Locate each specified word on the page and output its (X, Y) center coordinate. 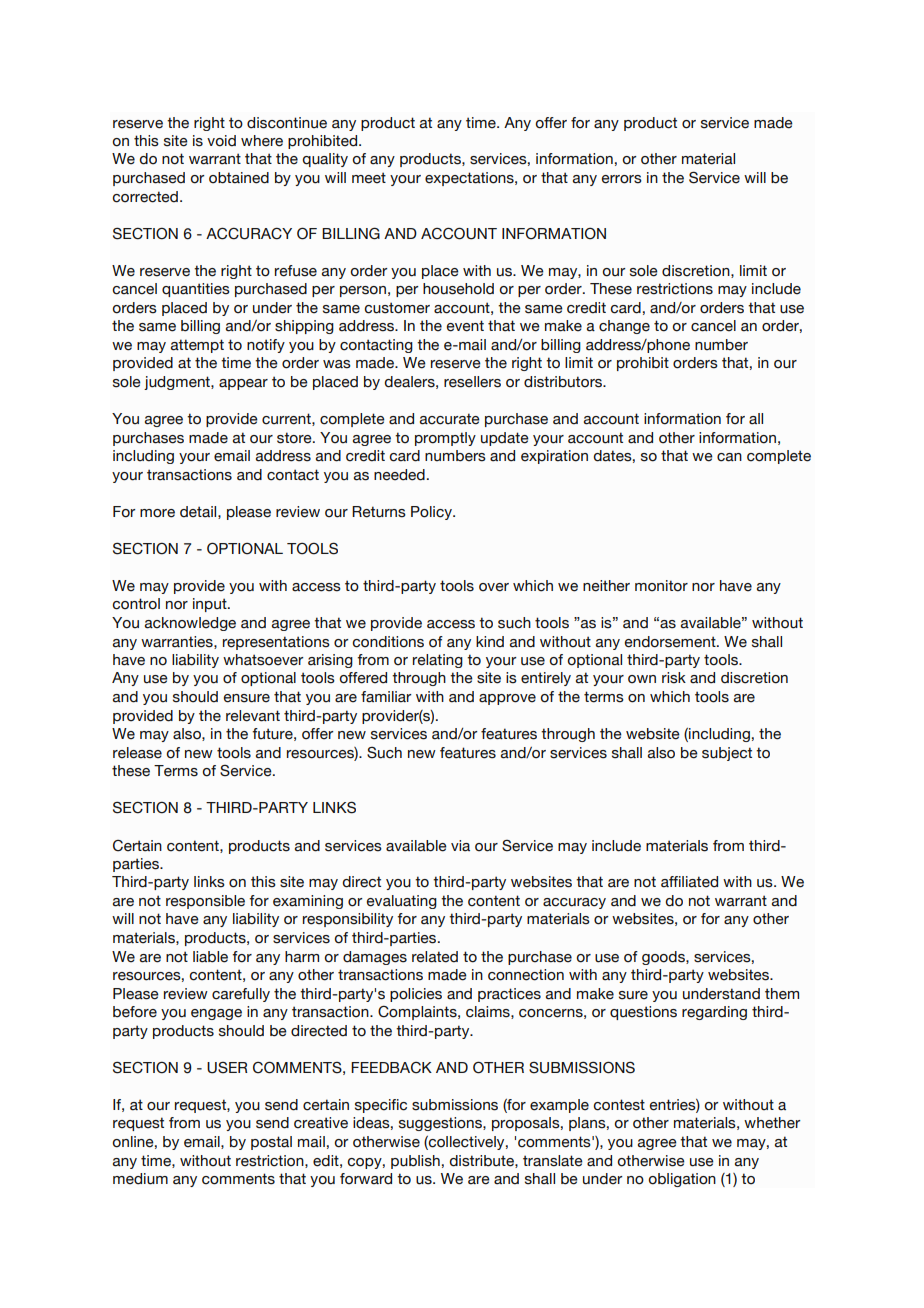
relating (438, 661)
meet (369, 178)
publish (415, 1162)
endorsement (671, 642)
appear (243, 384)
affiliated (689, 882)
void (221, 141)
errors (622, 179)
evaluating (402, 902)
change (624, 327)
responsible (205, 902)
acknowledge (190, 624)
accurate (450, 419)
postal (271, 1143)
